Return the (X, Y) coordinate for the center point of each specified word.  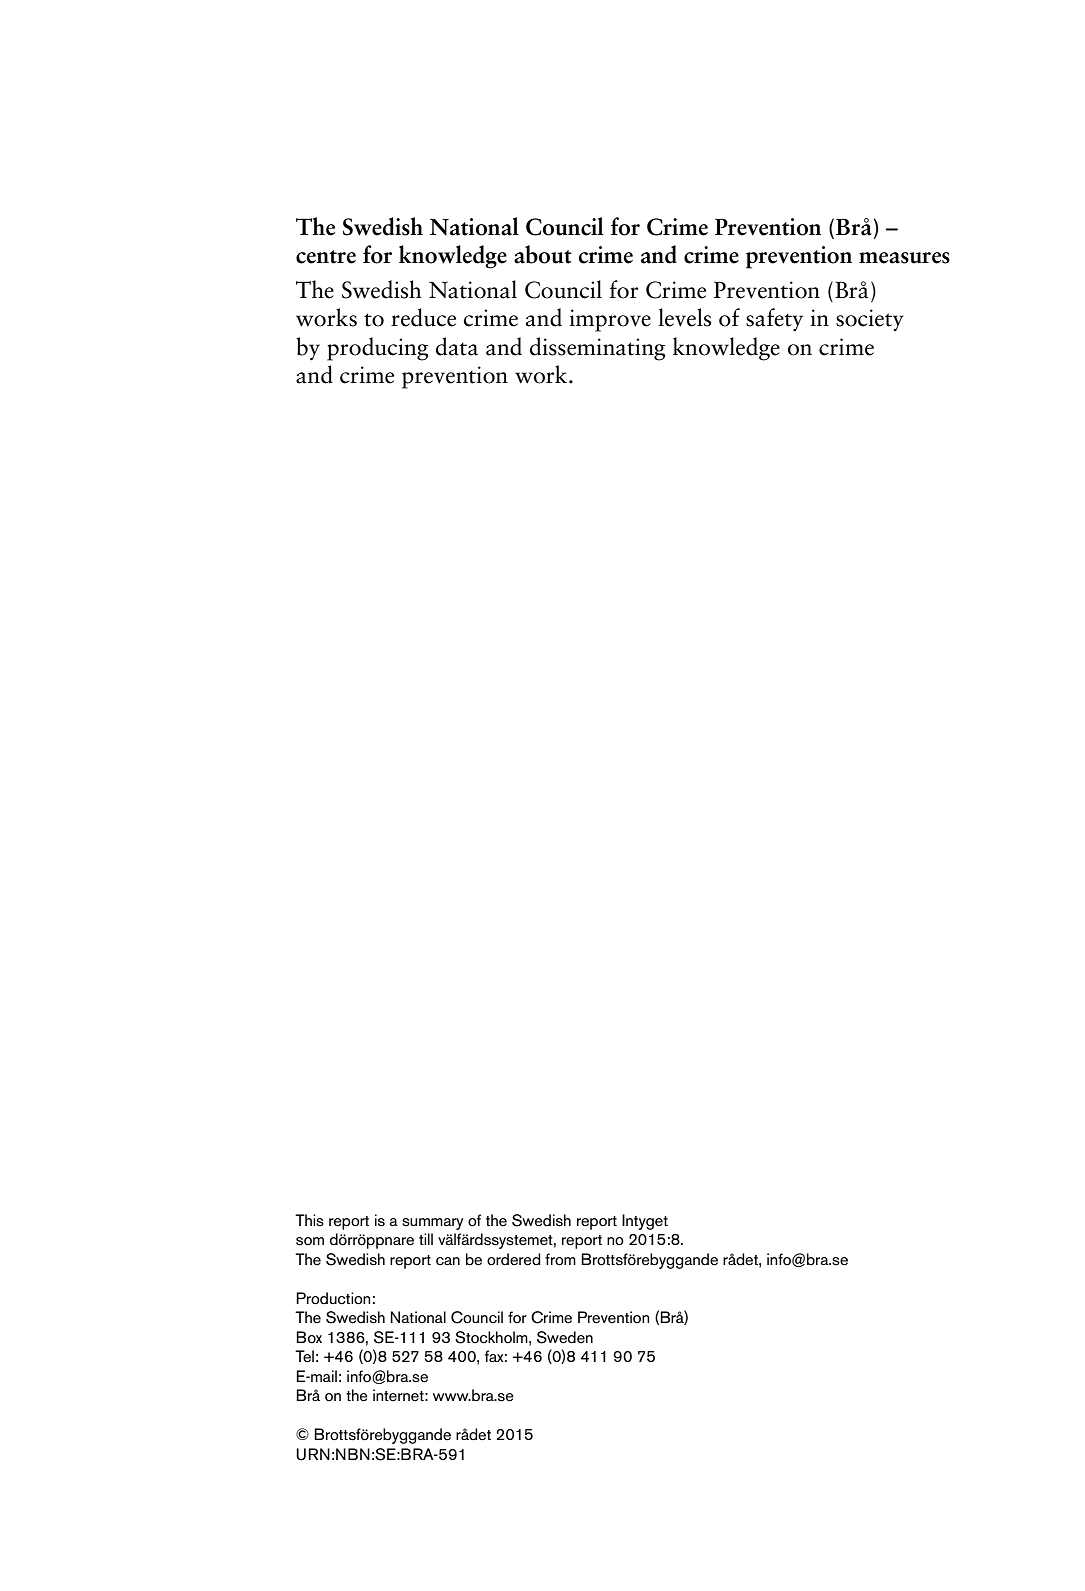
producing (377, 349)
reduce (423, 317)
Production (333, 1298)
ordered (514, 1259)
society (870, 320)
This (309, 1220)
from (560, 1259)
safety (774, 320)
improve (610, 320)
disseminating (597, 349)
